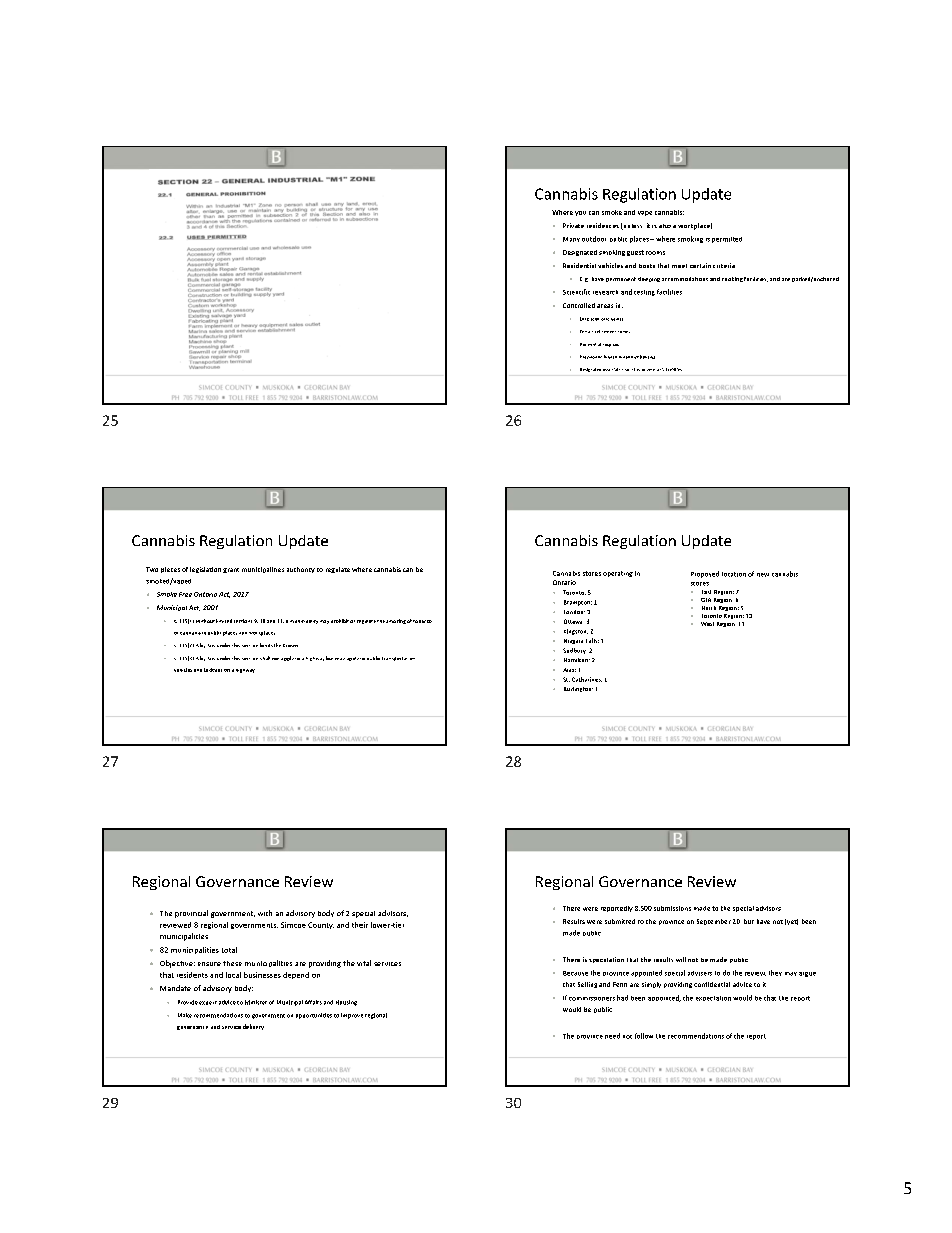 The width and height of the screenshot is (952, 1233). What do you see at coordinates (578, 689) in the screenshot?
I see `Burlington` at bounding box center [578, 689].
